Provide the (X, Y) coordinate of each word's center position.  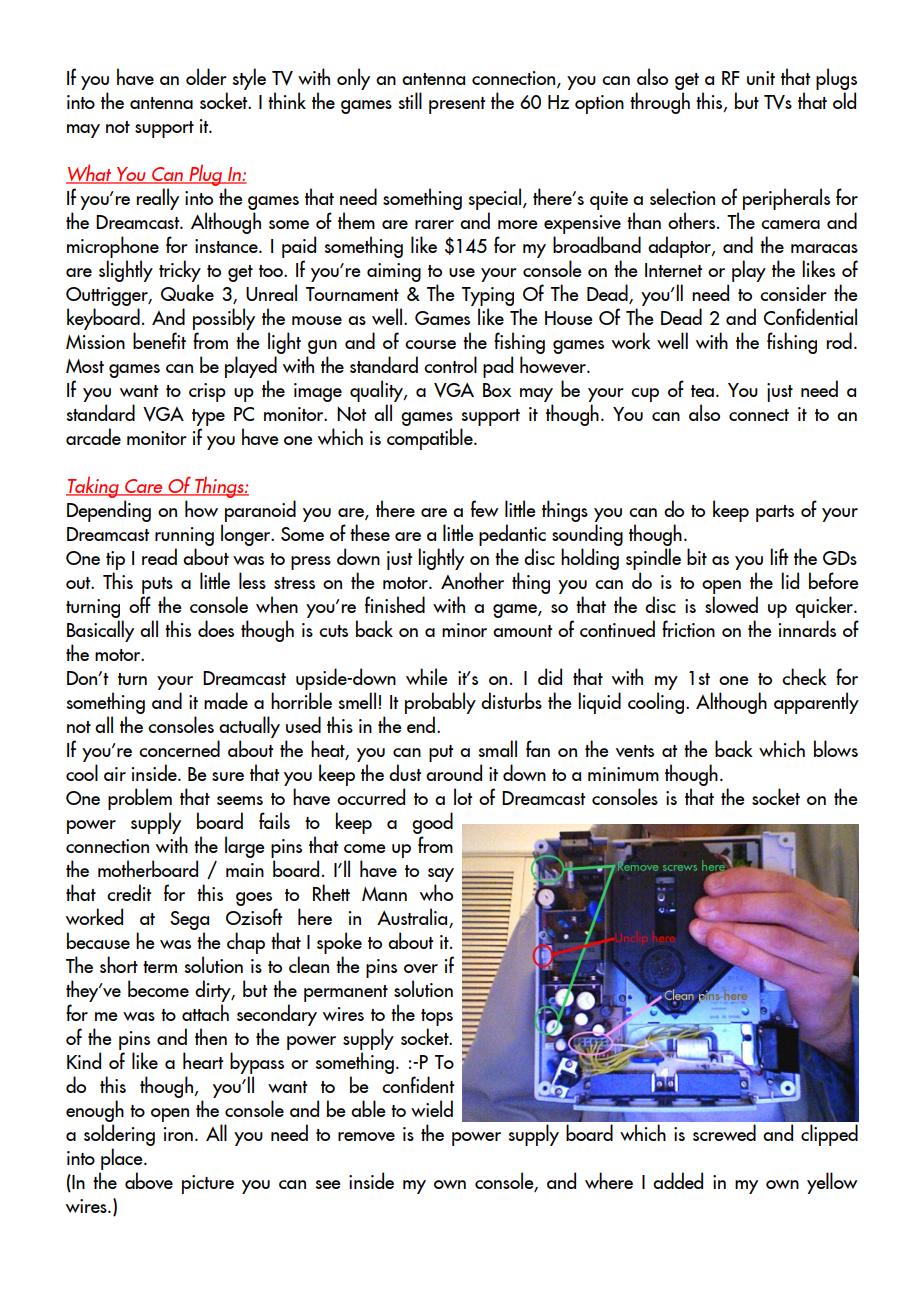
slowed (731, 604)
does (216, 628)
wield (432, 1108)
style (249, 79)
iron (178, 1134)
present (457, 105)
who (436, 892)
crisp (207, 392)
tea (702, 391)
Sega (189, 922)
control (450, 364)
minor (464, 630)
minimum (623, 774)
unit (761, 78)
